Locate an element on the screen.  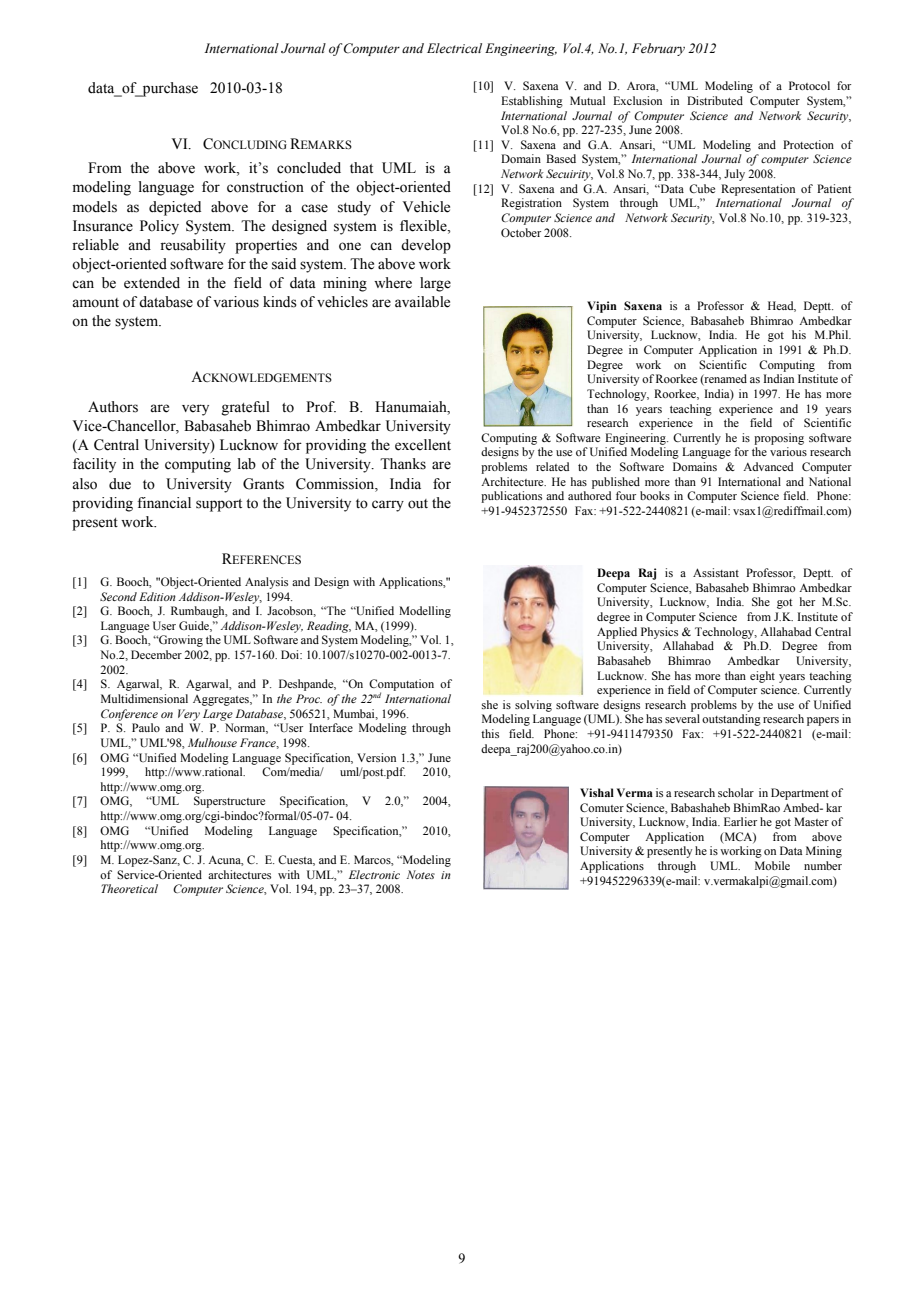
excellent is located at coordinates (423, 445).
